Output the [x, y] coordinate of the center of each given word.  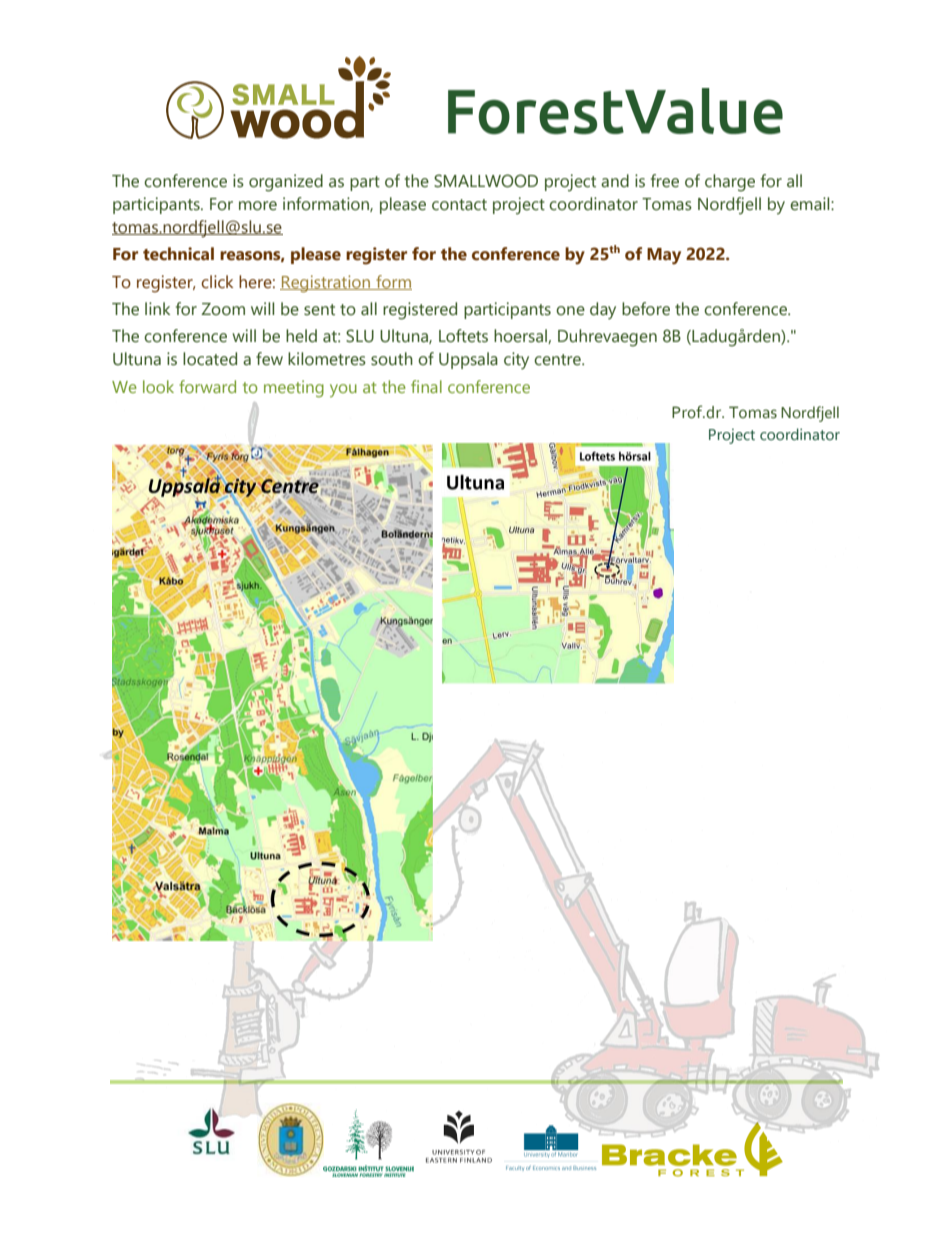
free [665, 181]
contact [459, 205]
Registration [326, 283]
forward [207, 386]
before [646, 309]
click [217, 282]
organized [286, 183]
